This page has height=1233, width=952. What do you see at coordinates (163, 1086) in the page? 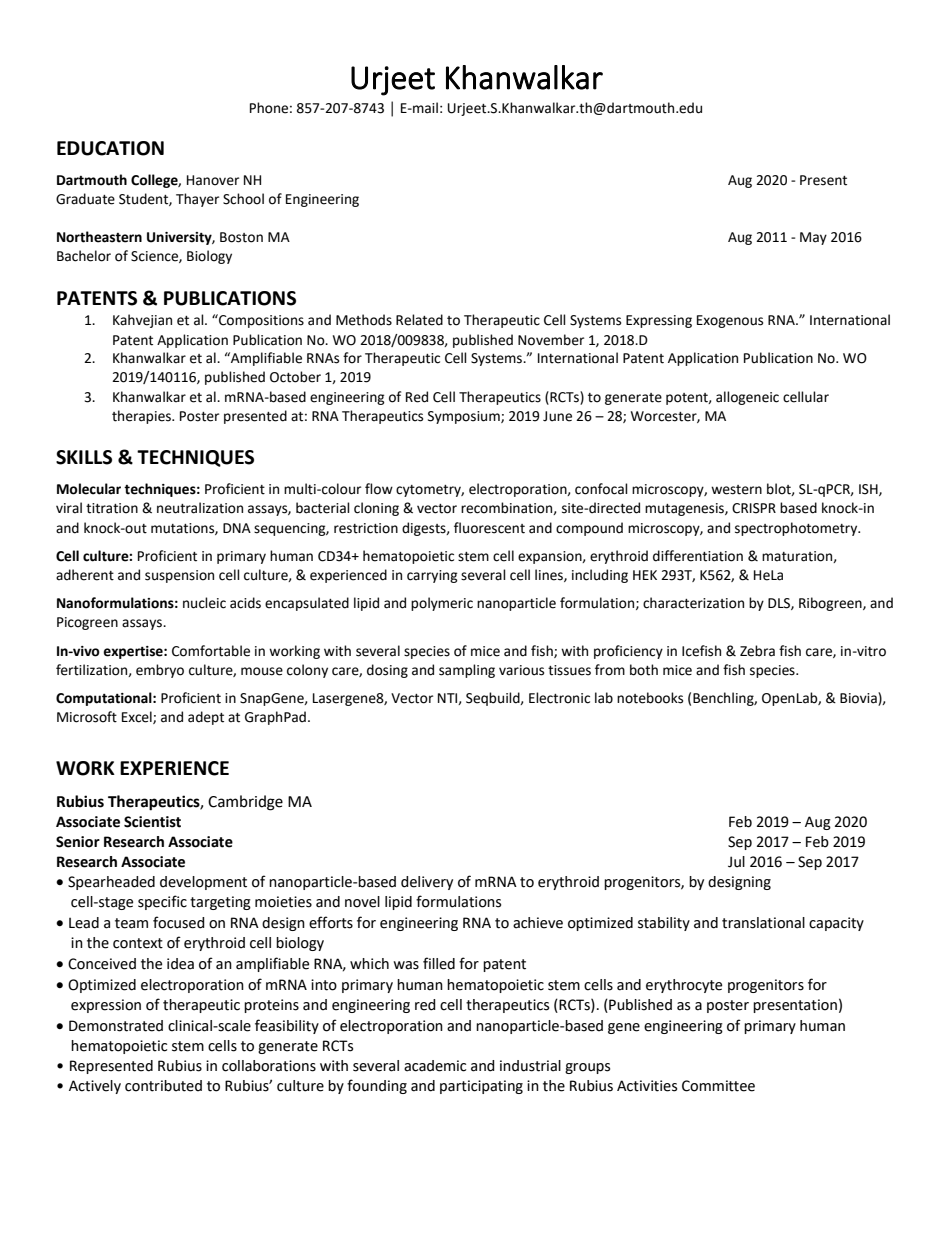
I see `contributed` at bounding box center [163, 1086].
